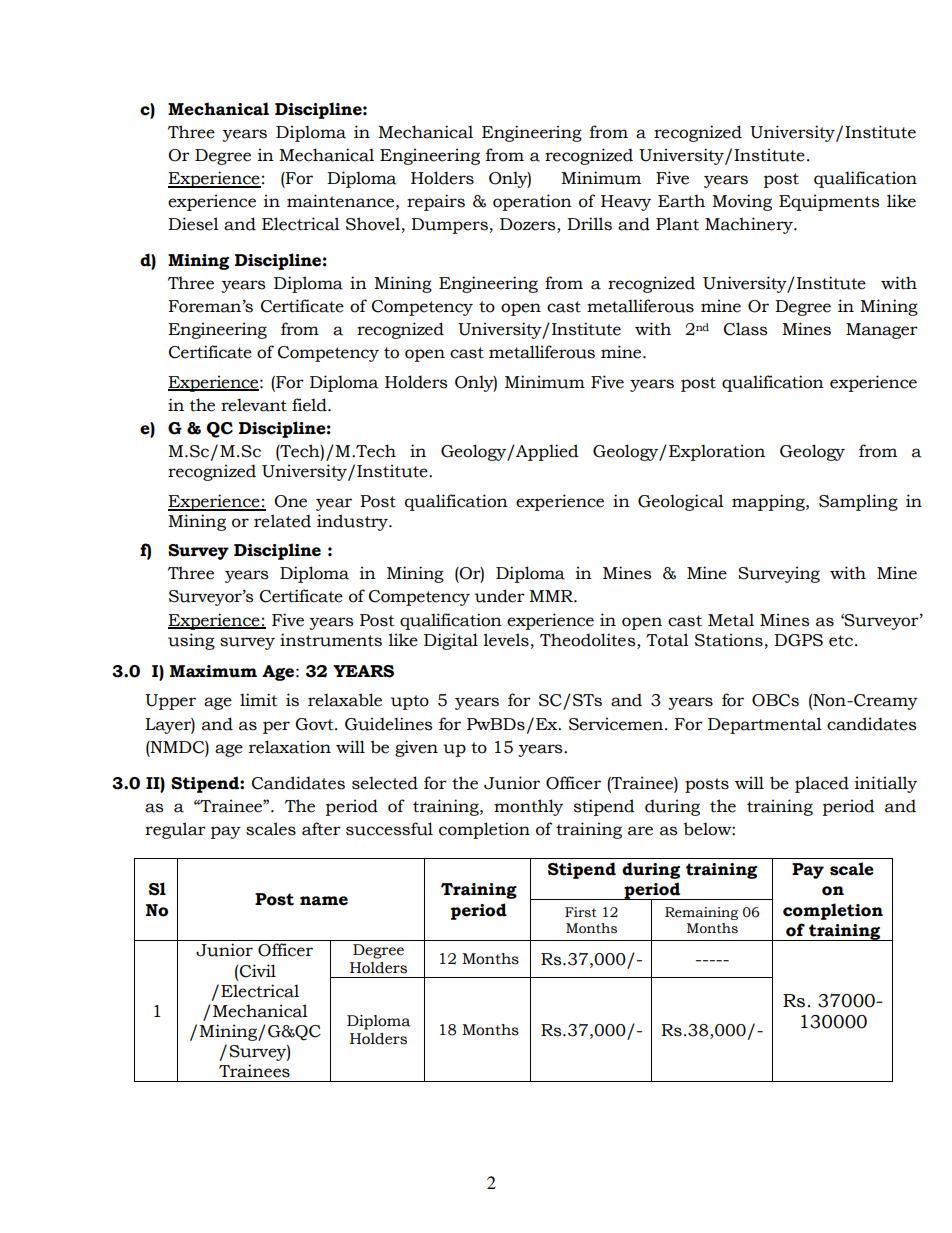 This screenshot has height=1233, width=952. I want to click on MMR, so click(552, 596).
